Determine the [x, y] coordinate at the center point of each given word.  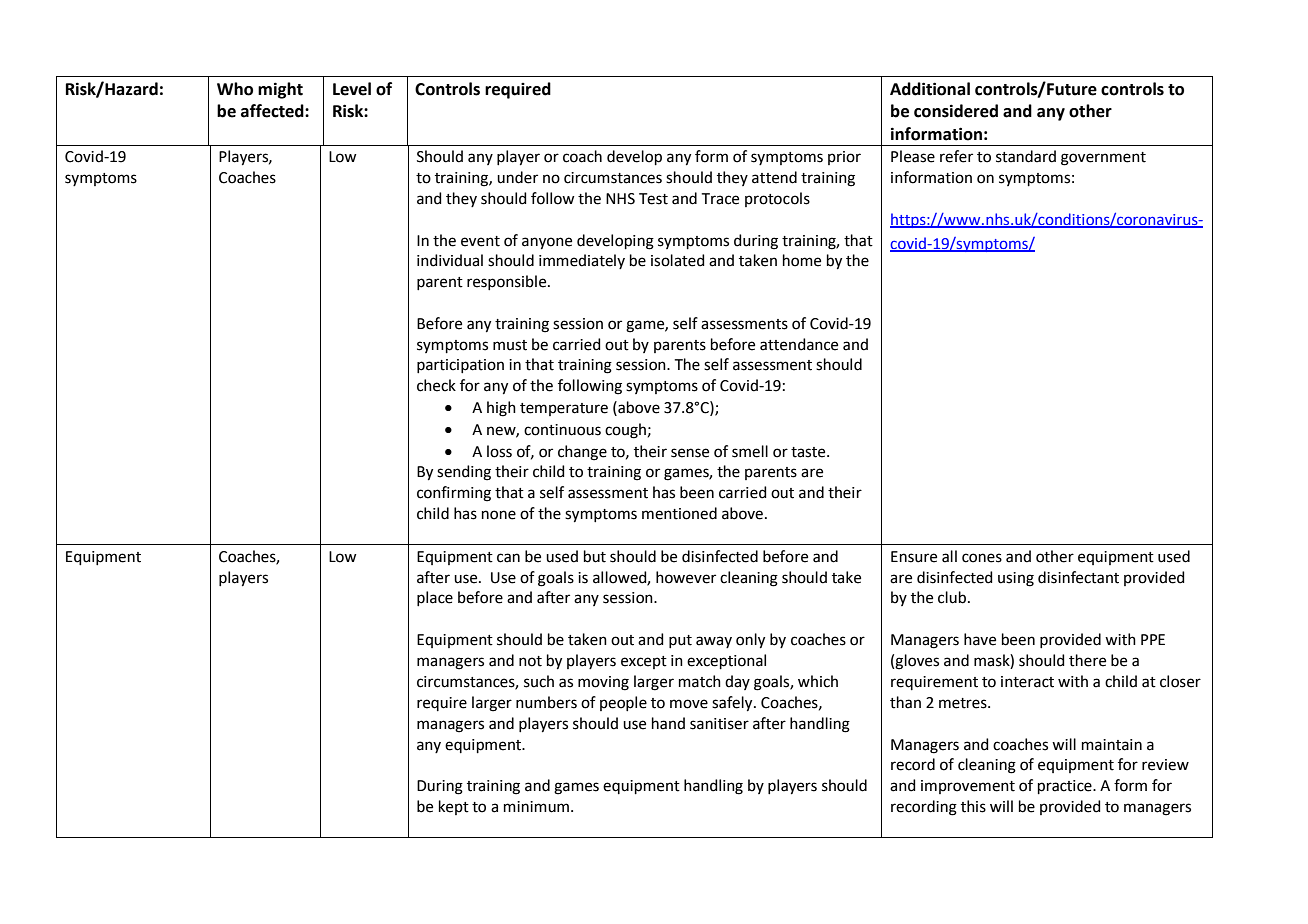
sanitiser [719, 724]
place [435, 598]
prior [844, 158]
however [686, 577]
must [510, 345]
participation [460, 366]
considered [956, 111]
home [802, 260]
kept [454, 807]
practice [1066, 787]
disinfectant [1078, 577]
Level [352, 89]
